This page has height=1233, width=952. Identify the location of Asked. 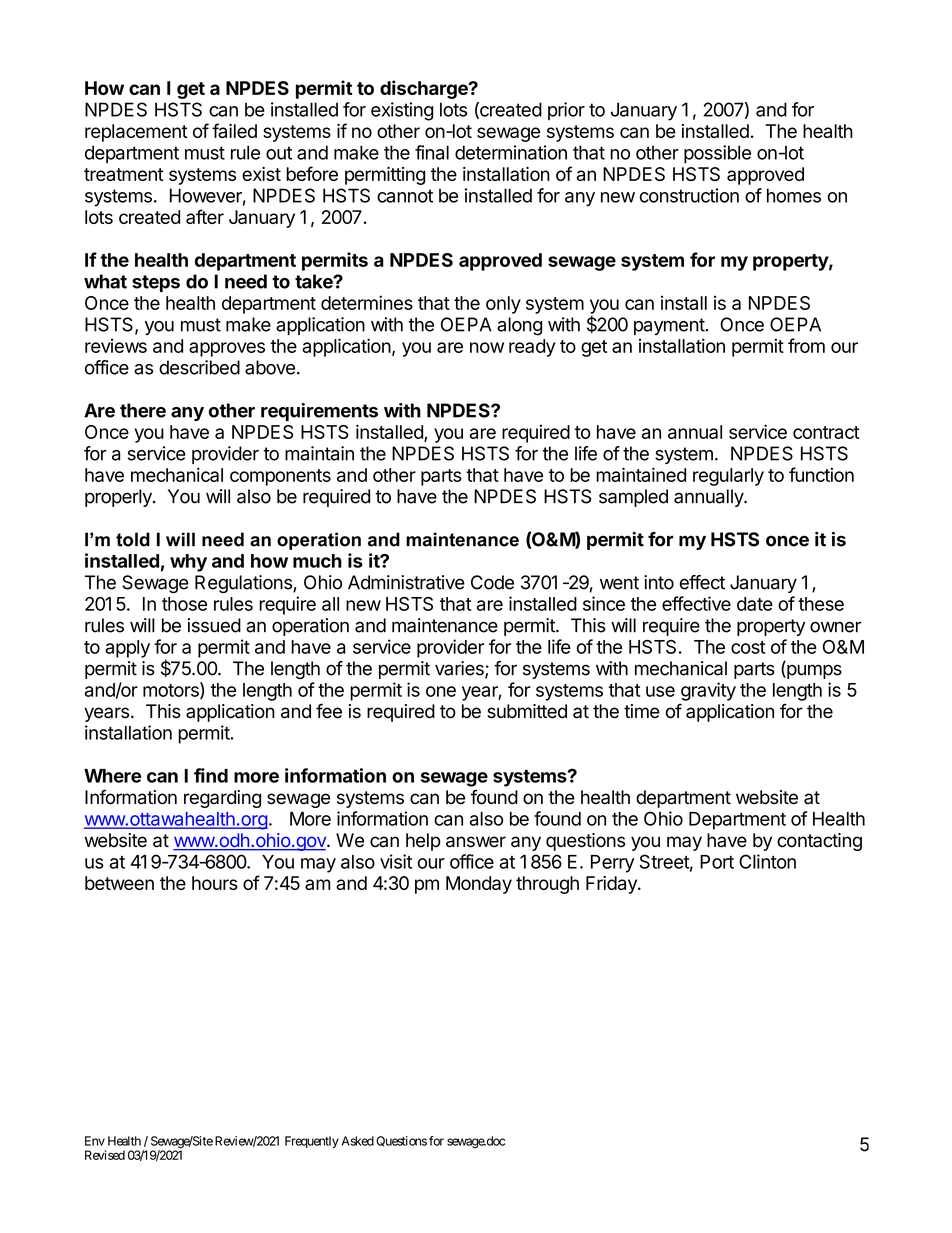
(357, 1141).
